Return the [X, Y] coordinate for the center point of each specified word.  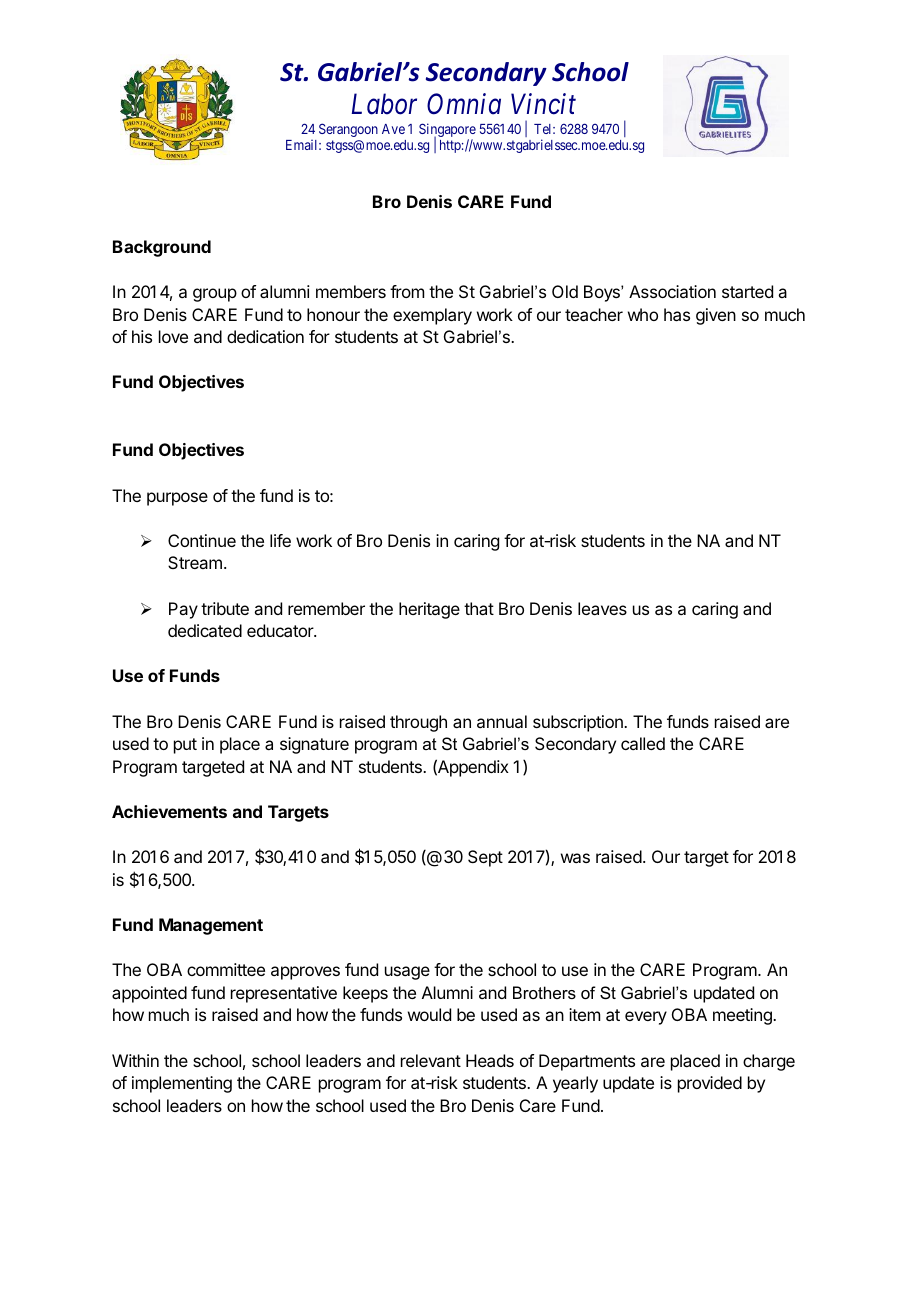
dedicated [205, 630]
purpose [177, 499]
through [418, 723]
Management [211, 926]
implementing [182, 1084]
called [643, 743]
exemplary [432, 316]
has [677, 314]
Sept [485, 858]
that [479, 608]
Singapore [447, 131]
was [575, 858]
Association [672, 291]
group [215, 295]
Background [162, 248]
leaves [602, 608]
